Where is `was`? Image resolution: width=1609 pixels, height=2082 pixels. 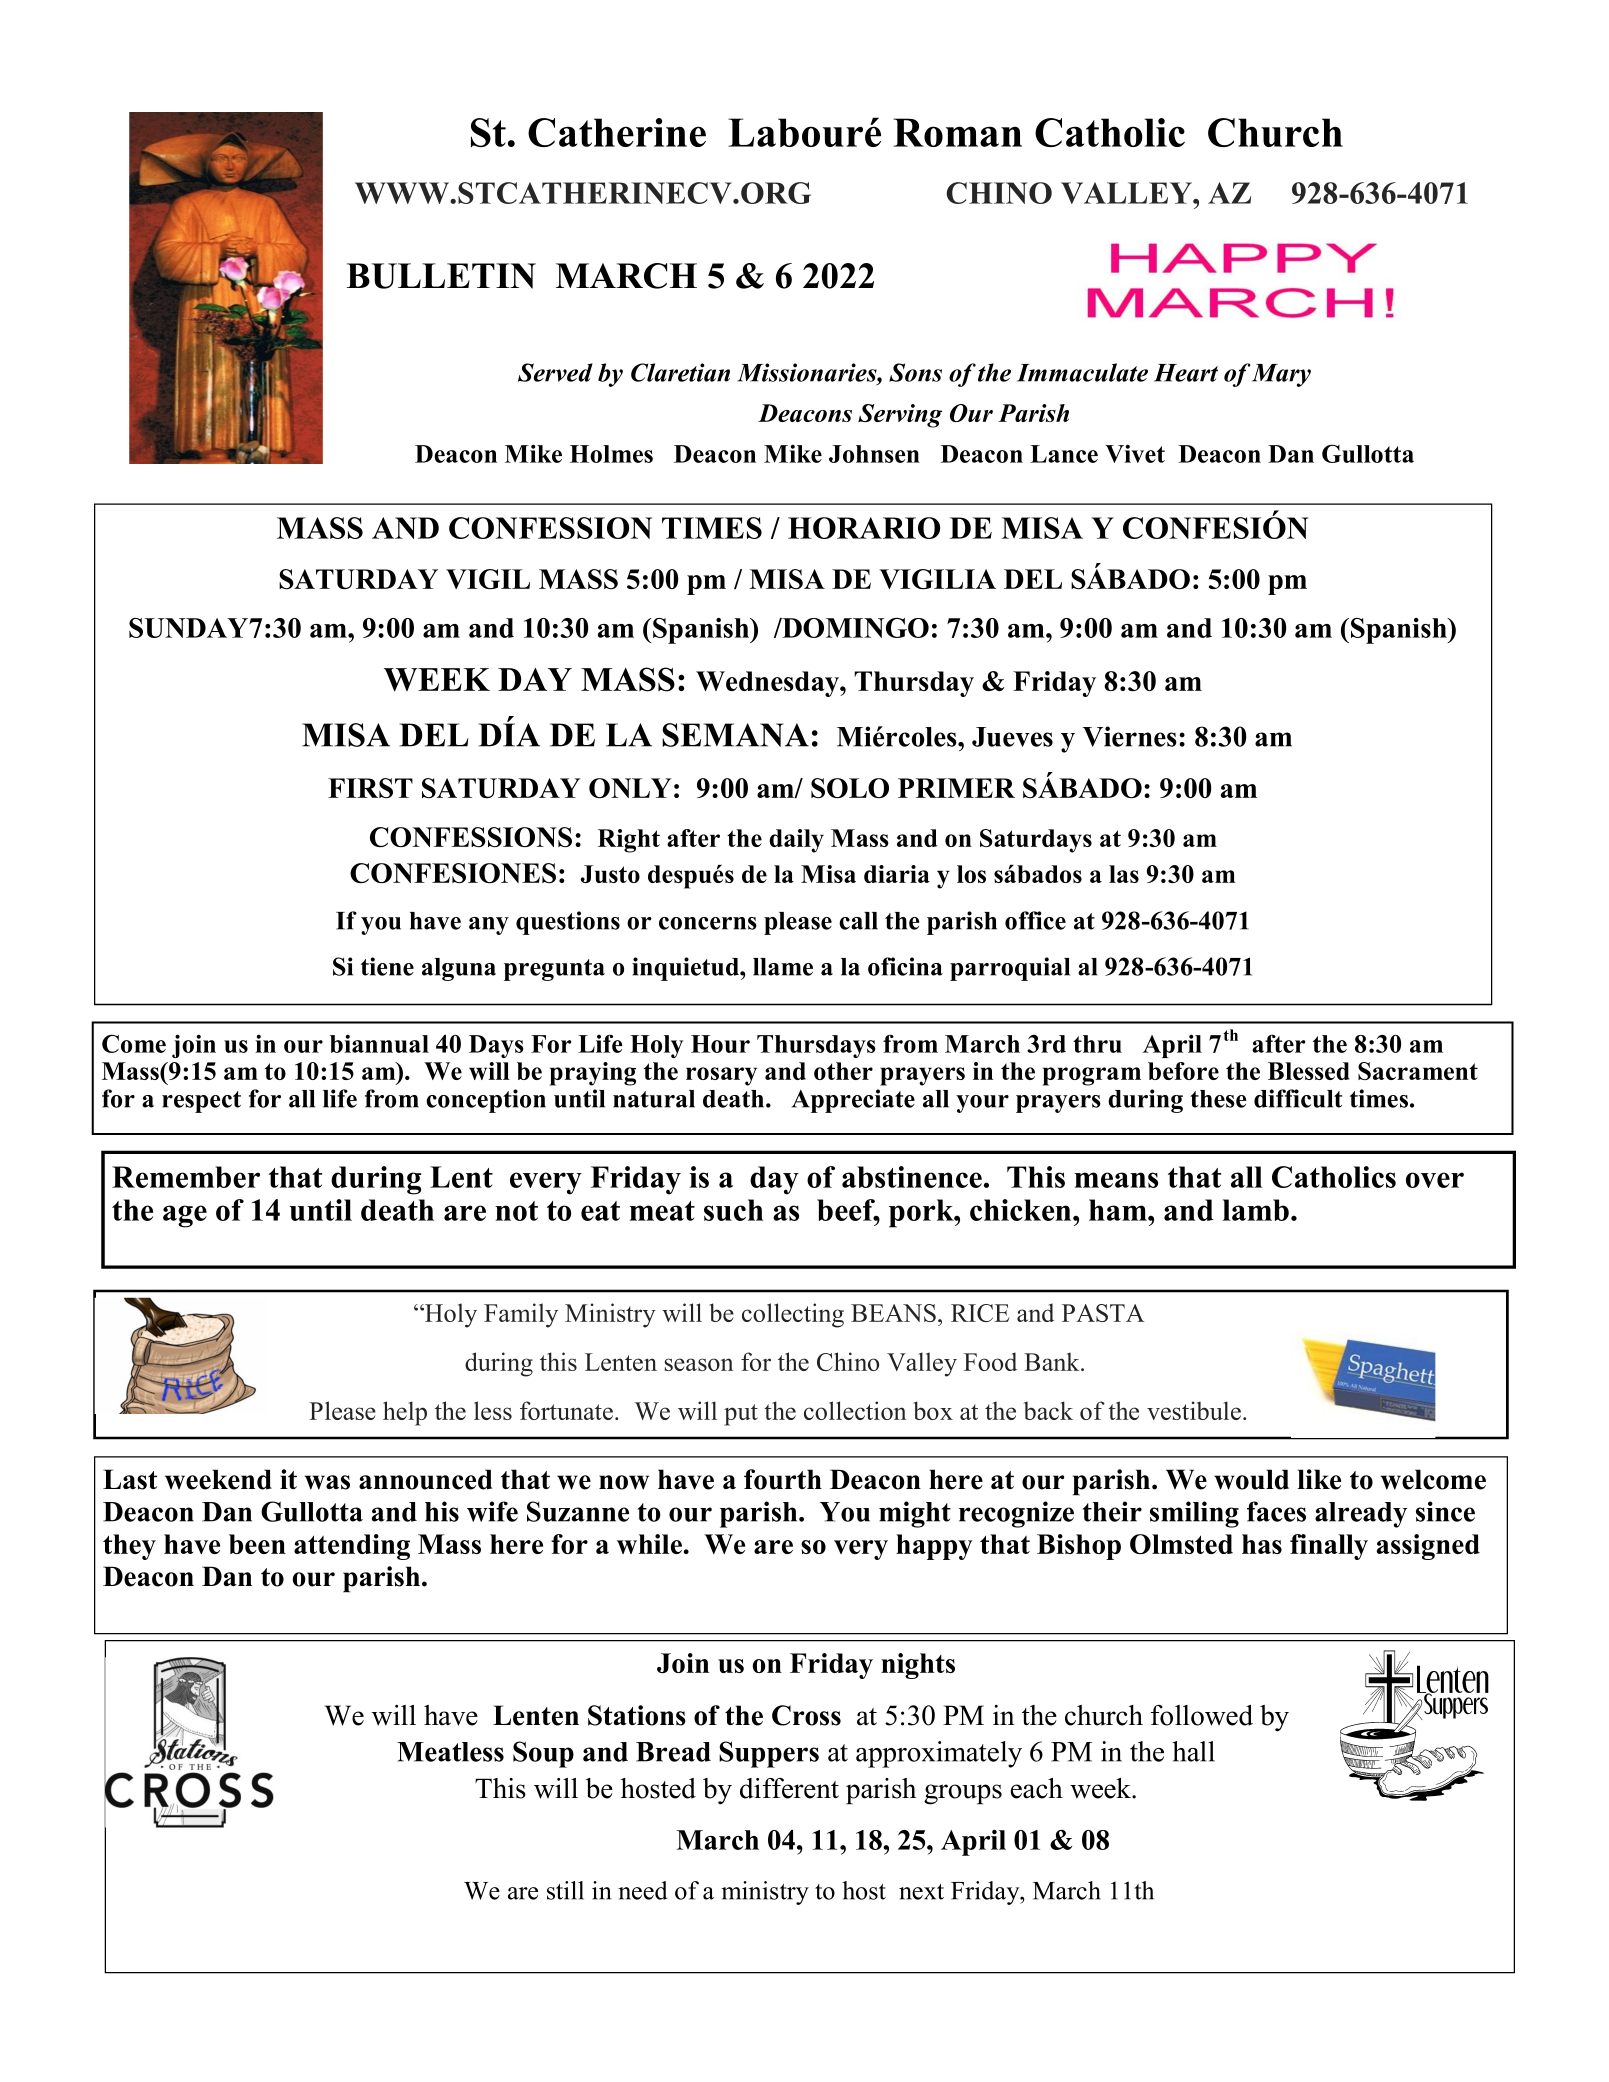 was is located at coordinates (327, 1482).
